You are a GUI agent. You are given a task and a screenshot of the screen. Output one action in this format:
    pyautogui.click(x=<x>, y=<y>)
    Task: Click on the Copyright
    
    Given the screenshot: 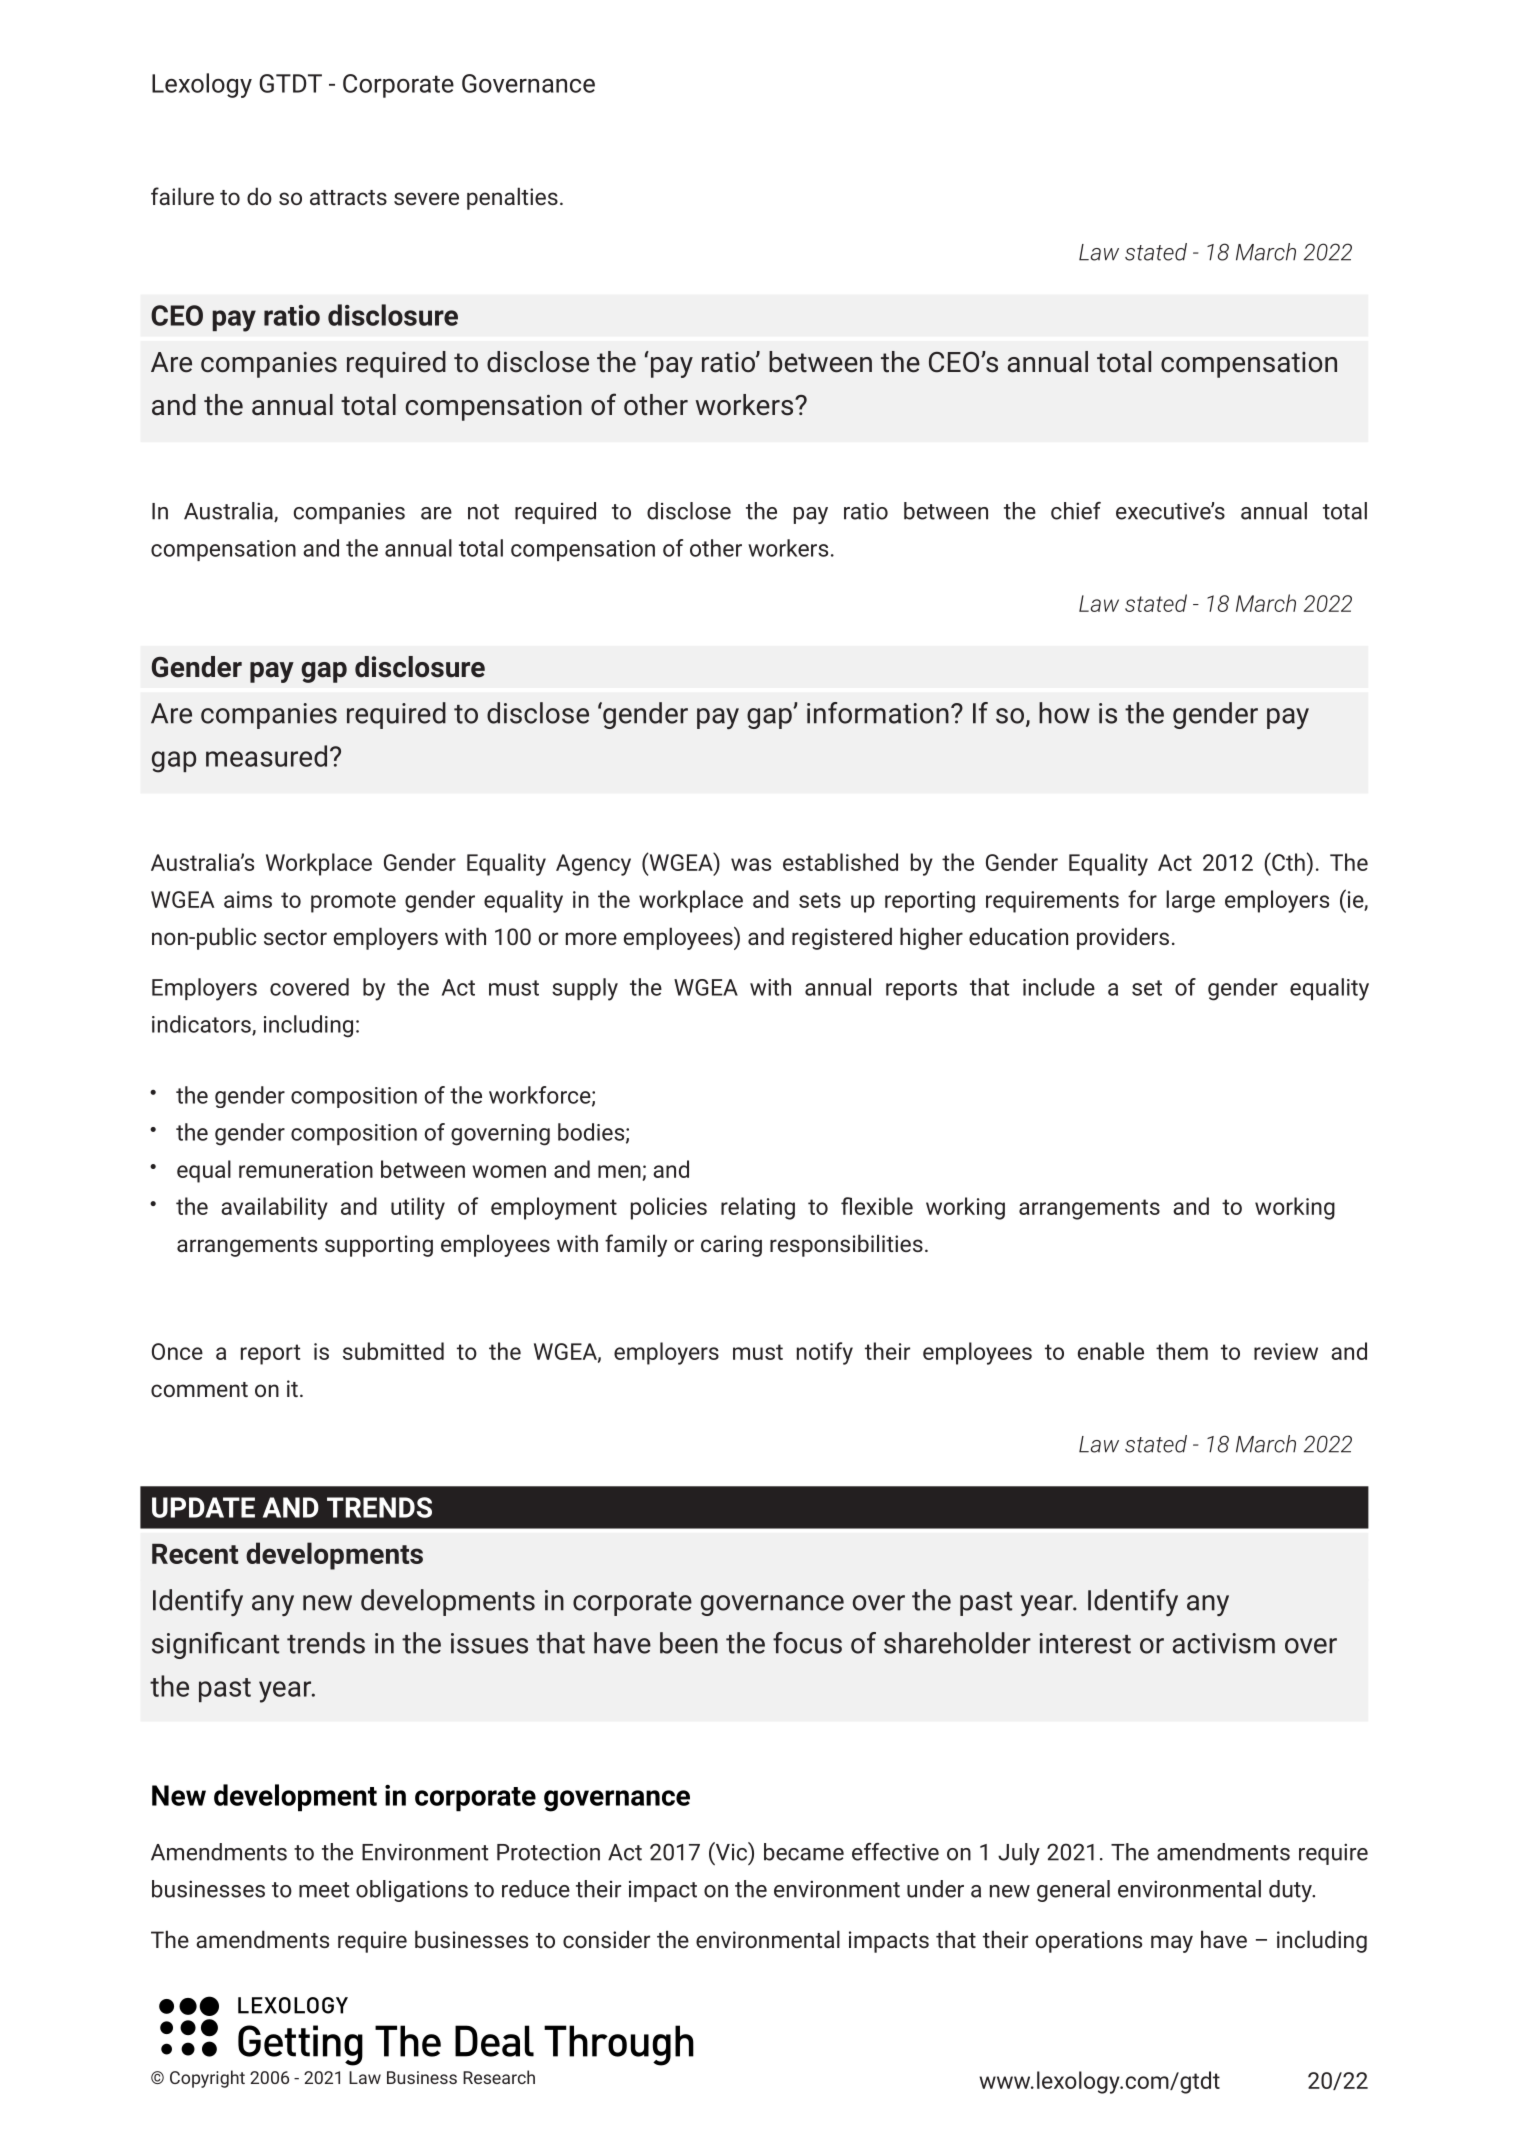 What is the action you would take?
    pyautogui.click(x=207, y=2079)
